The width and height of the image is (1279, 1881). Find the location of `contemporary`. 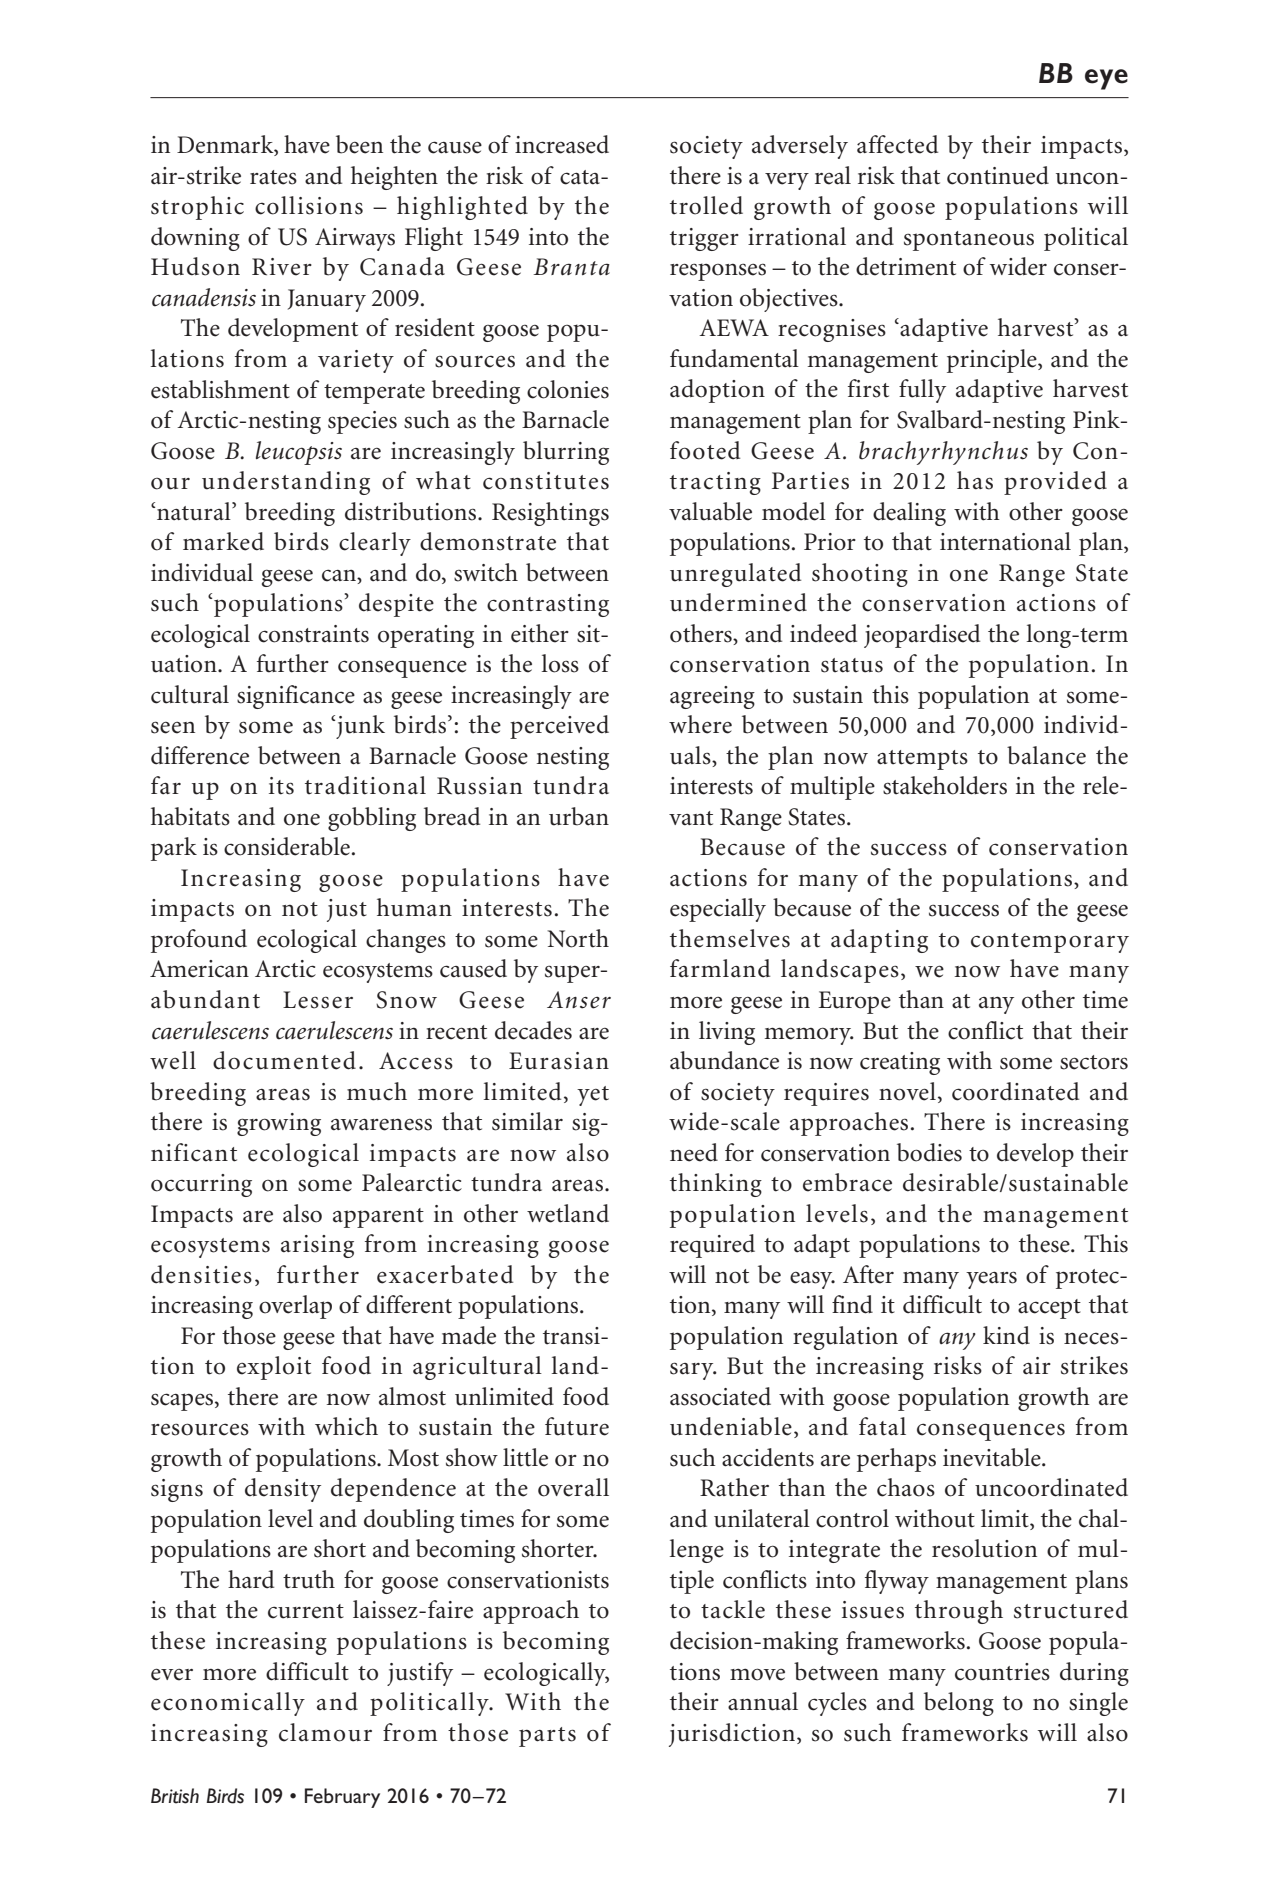

contemporary is located at coordinates (1050, 943).
